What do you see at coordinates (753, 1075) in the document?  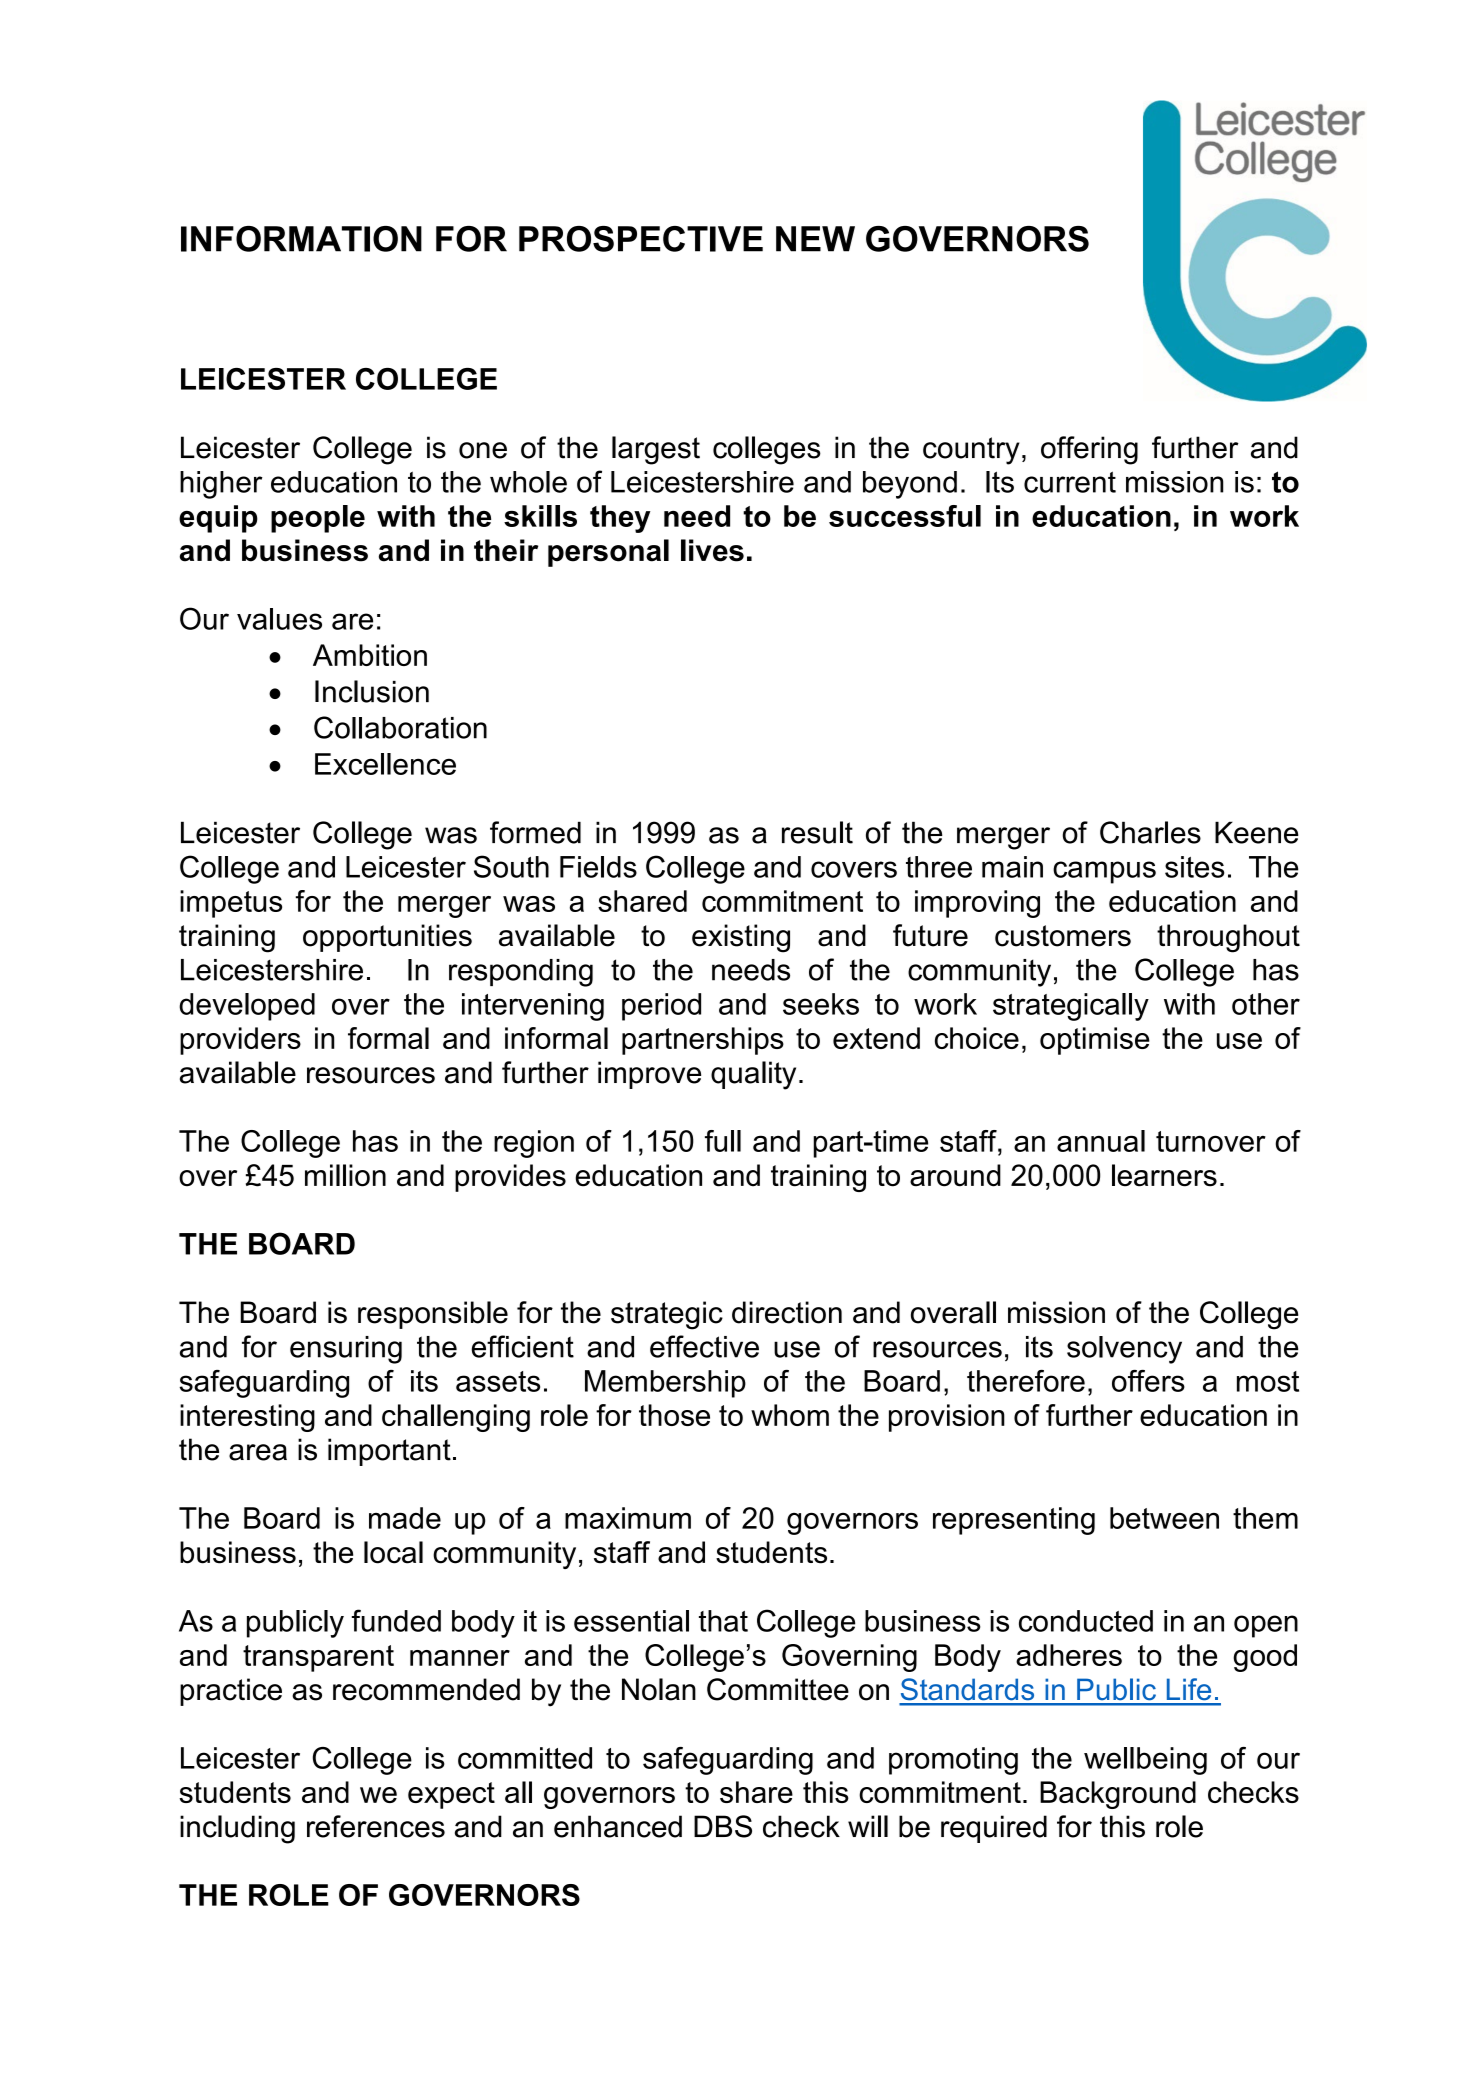 I see `quality` at bounding box center [753, 1075].
